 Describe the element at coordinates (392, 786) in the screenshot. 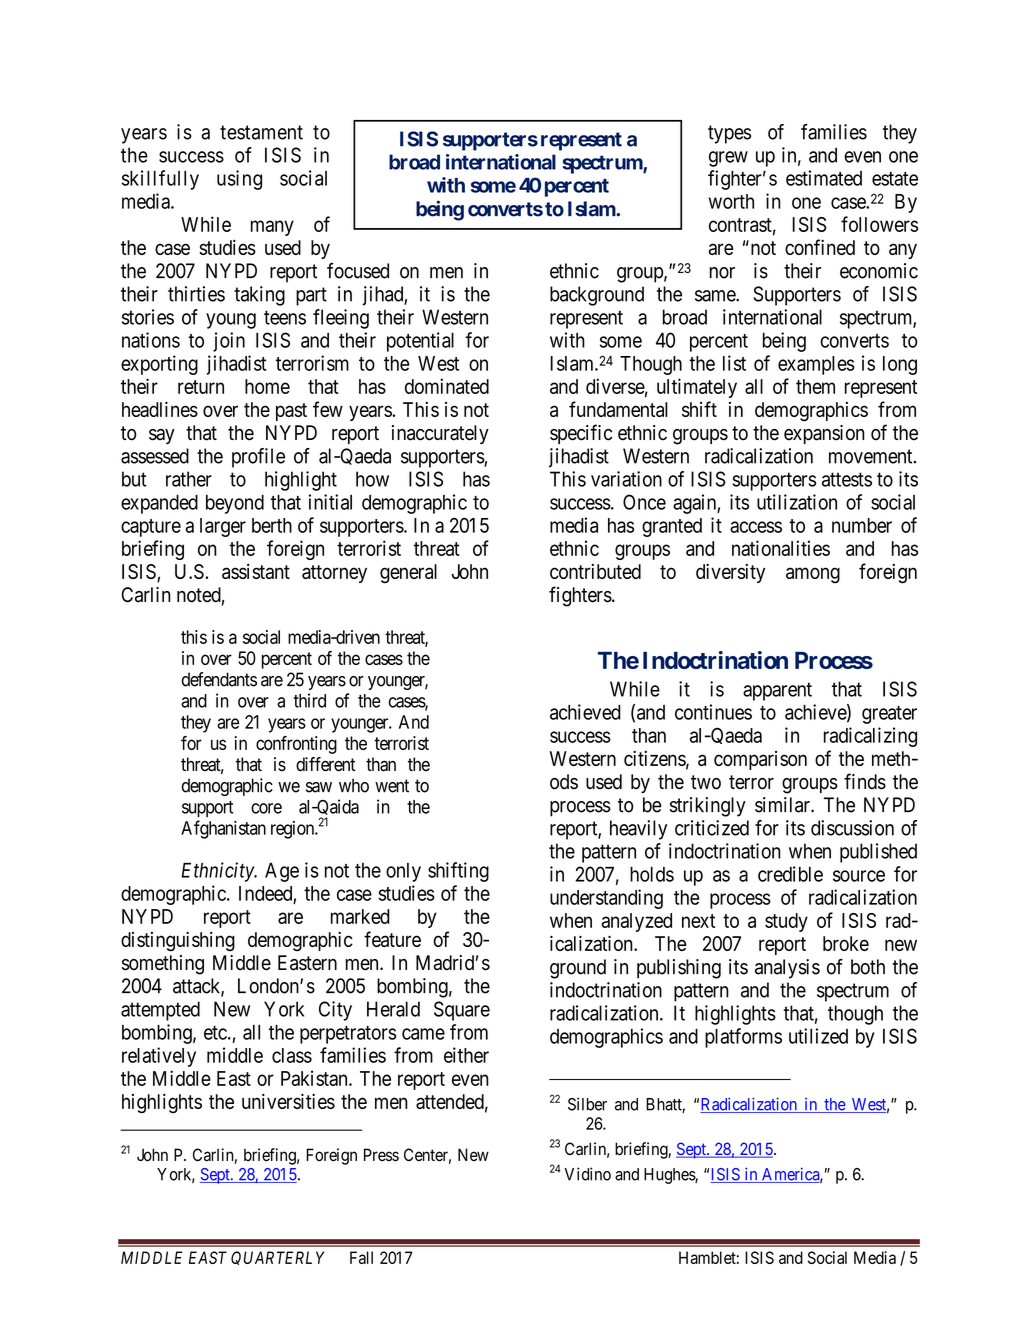

I see `went` at that location.
